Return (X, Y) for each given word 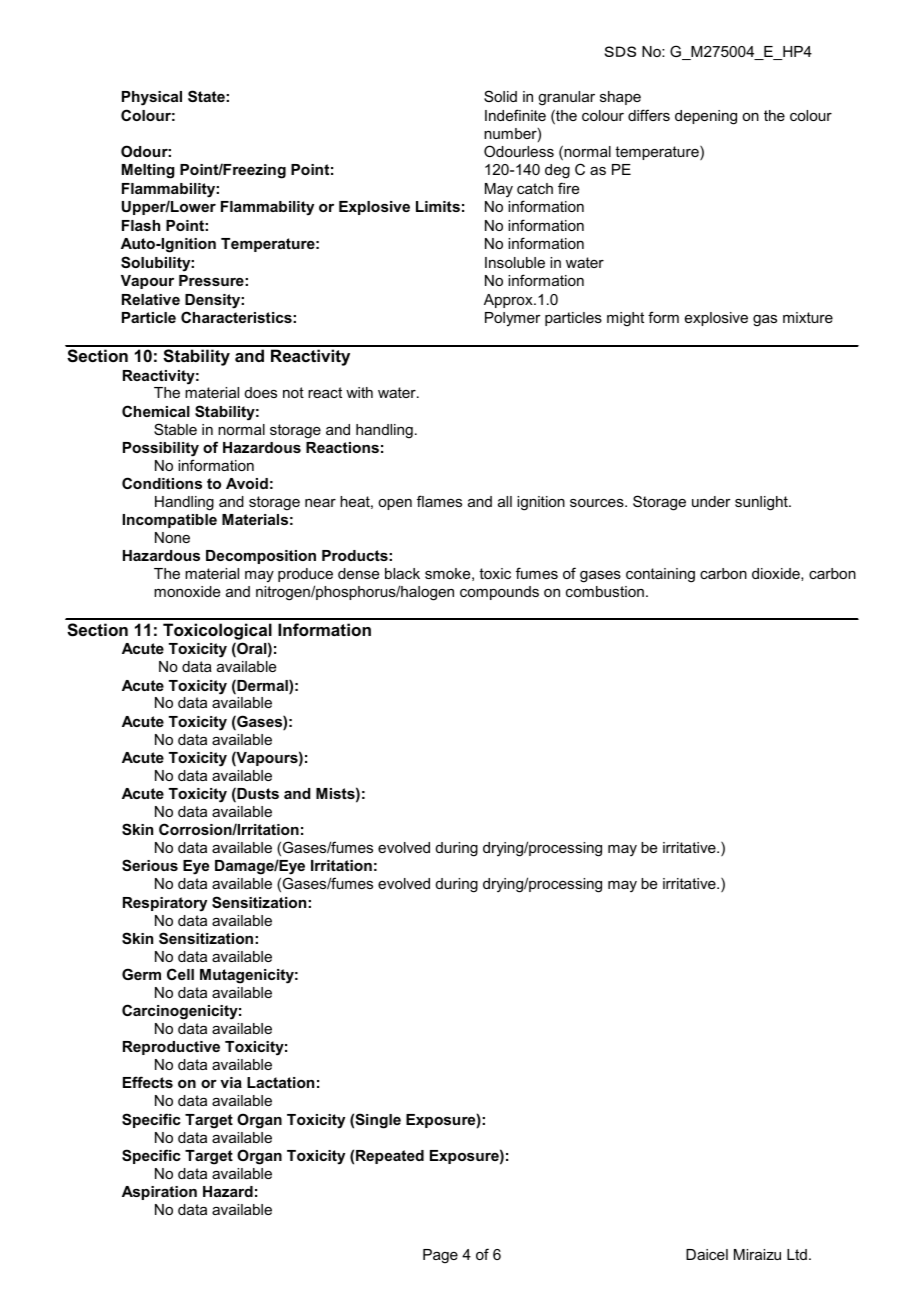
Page (440, 1256)
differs (649, 115)
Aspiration (159, 1193)
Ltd (797, 1254)
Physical (152, 98)
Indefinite (515, 115)
